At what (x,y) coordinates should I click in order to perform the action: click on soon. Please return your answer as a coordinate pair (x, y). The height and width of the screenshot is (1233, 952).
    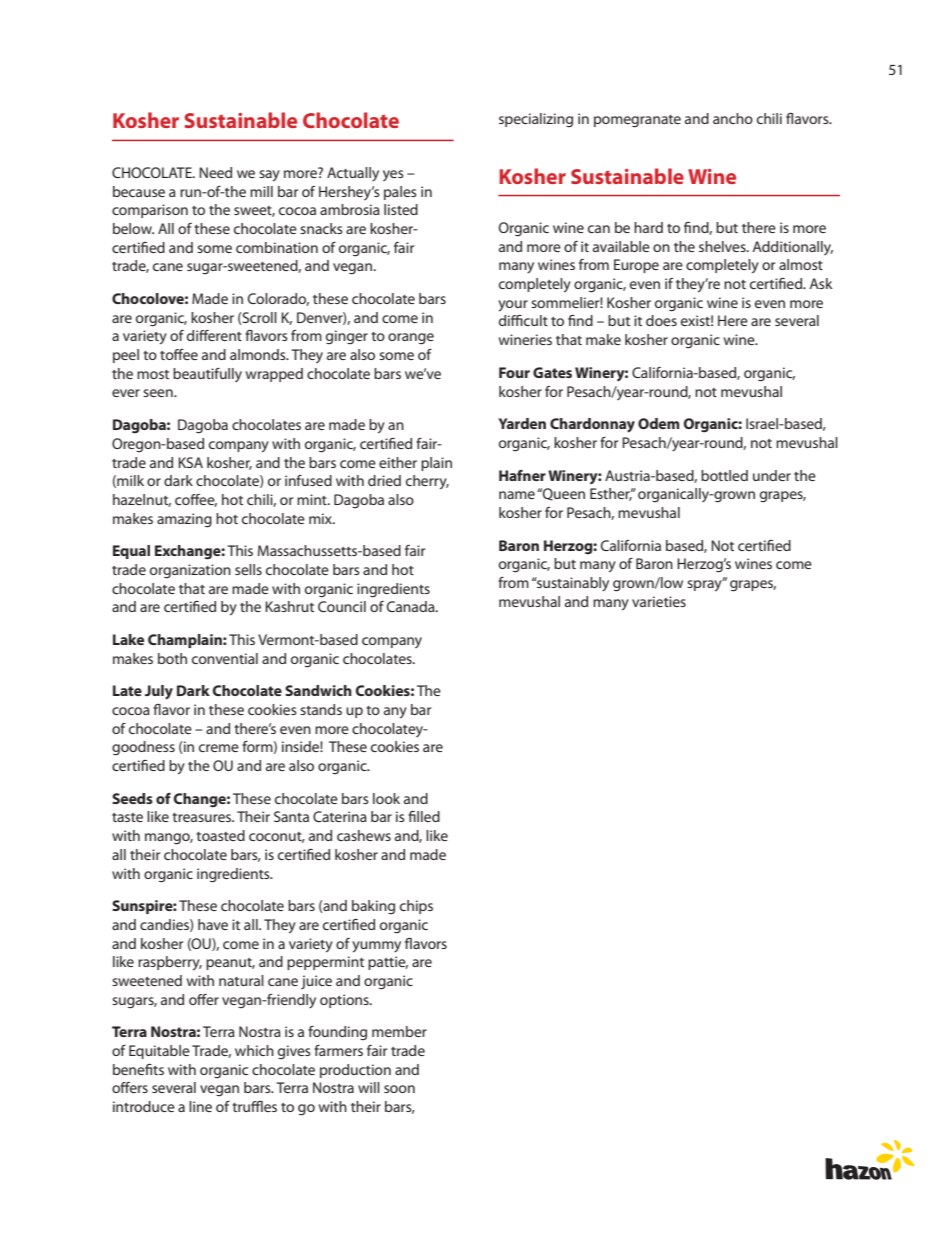
    Looking at the image, I should click on (399, 1089).
